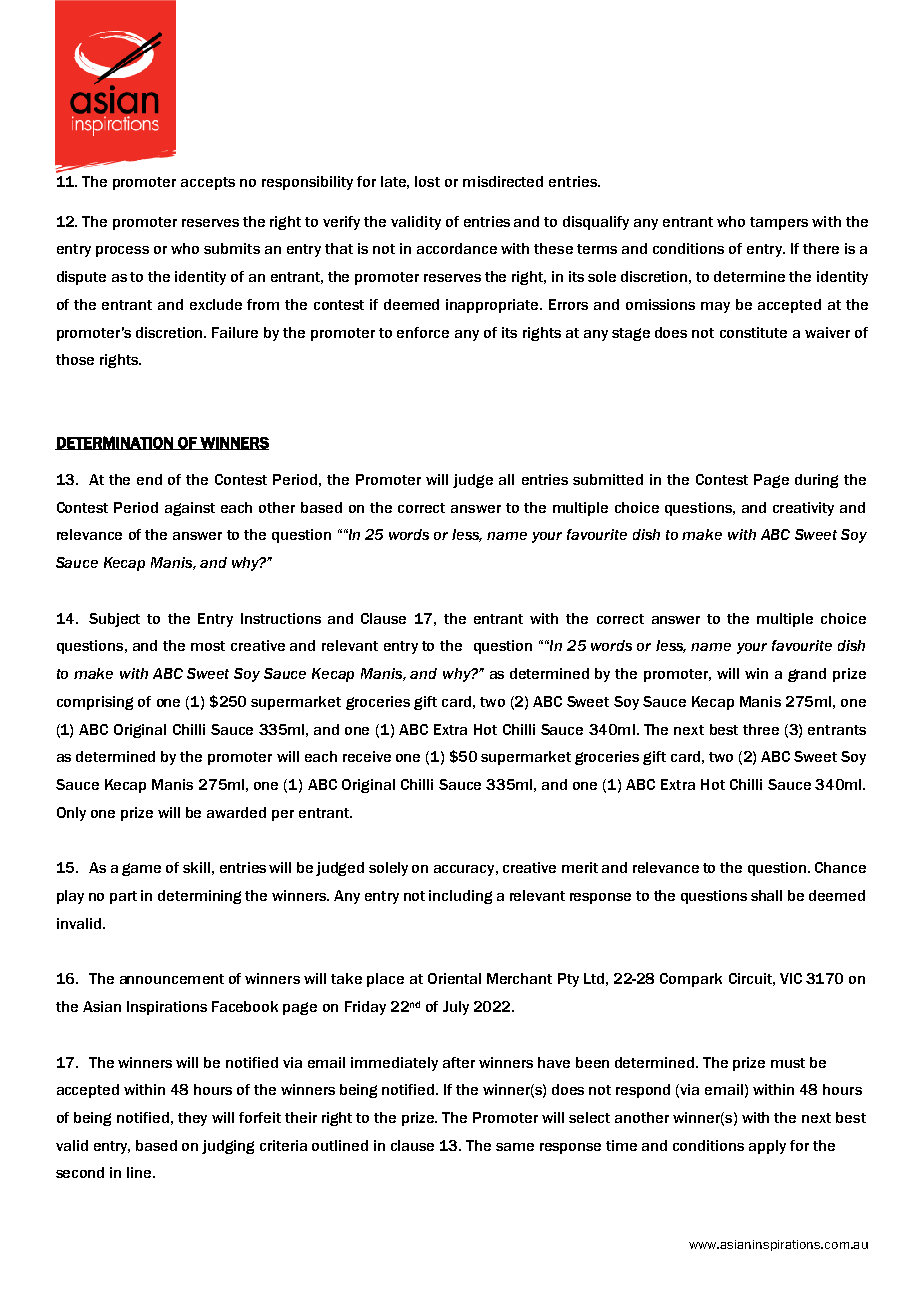  I want to click on apply, so click(767, 1147).
